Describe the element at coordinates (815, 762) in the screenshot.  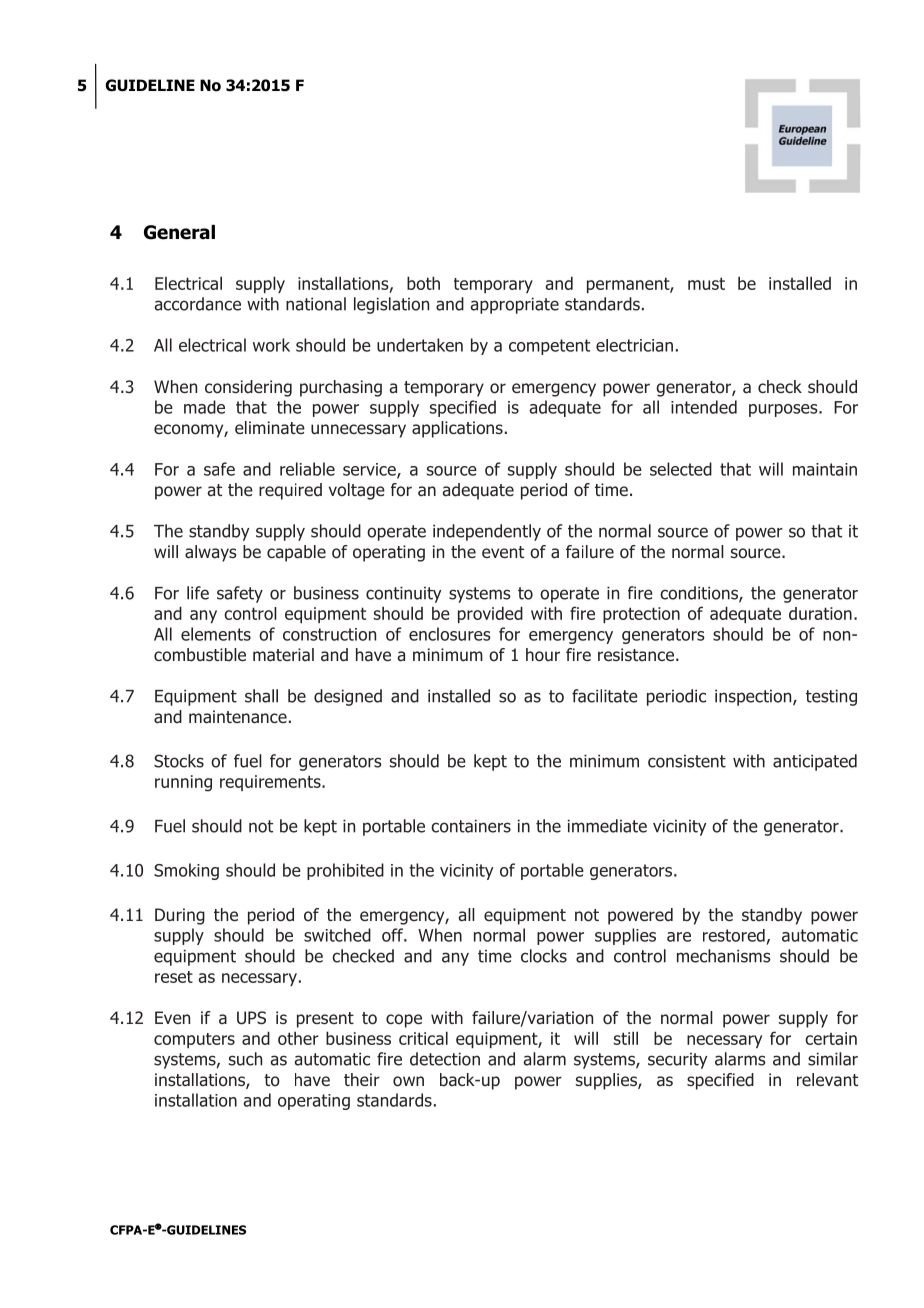
I see `anticipated` at that location.
